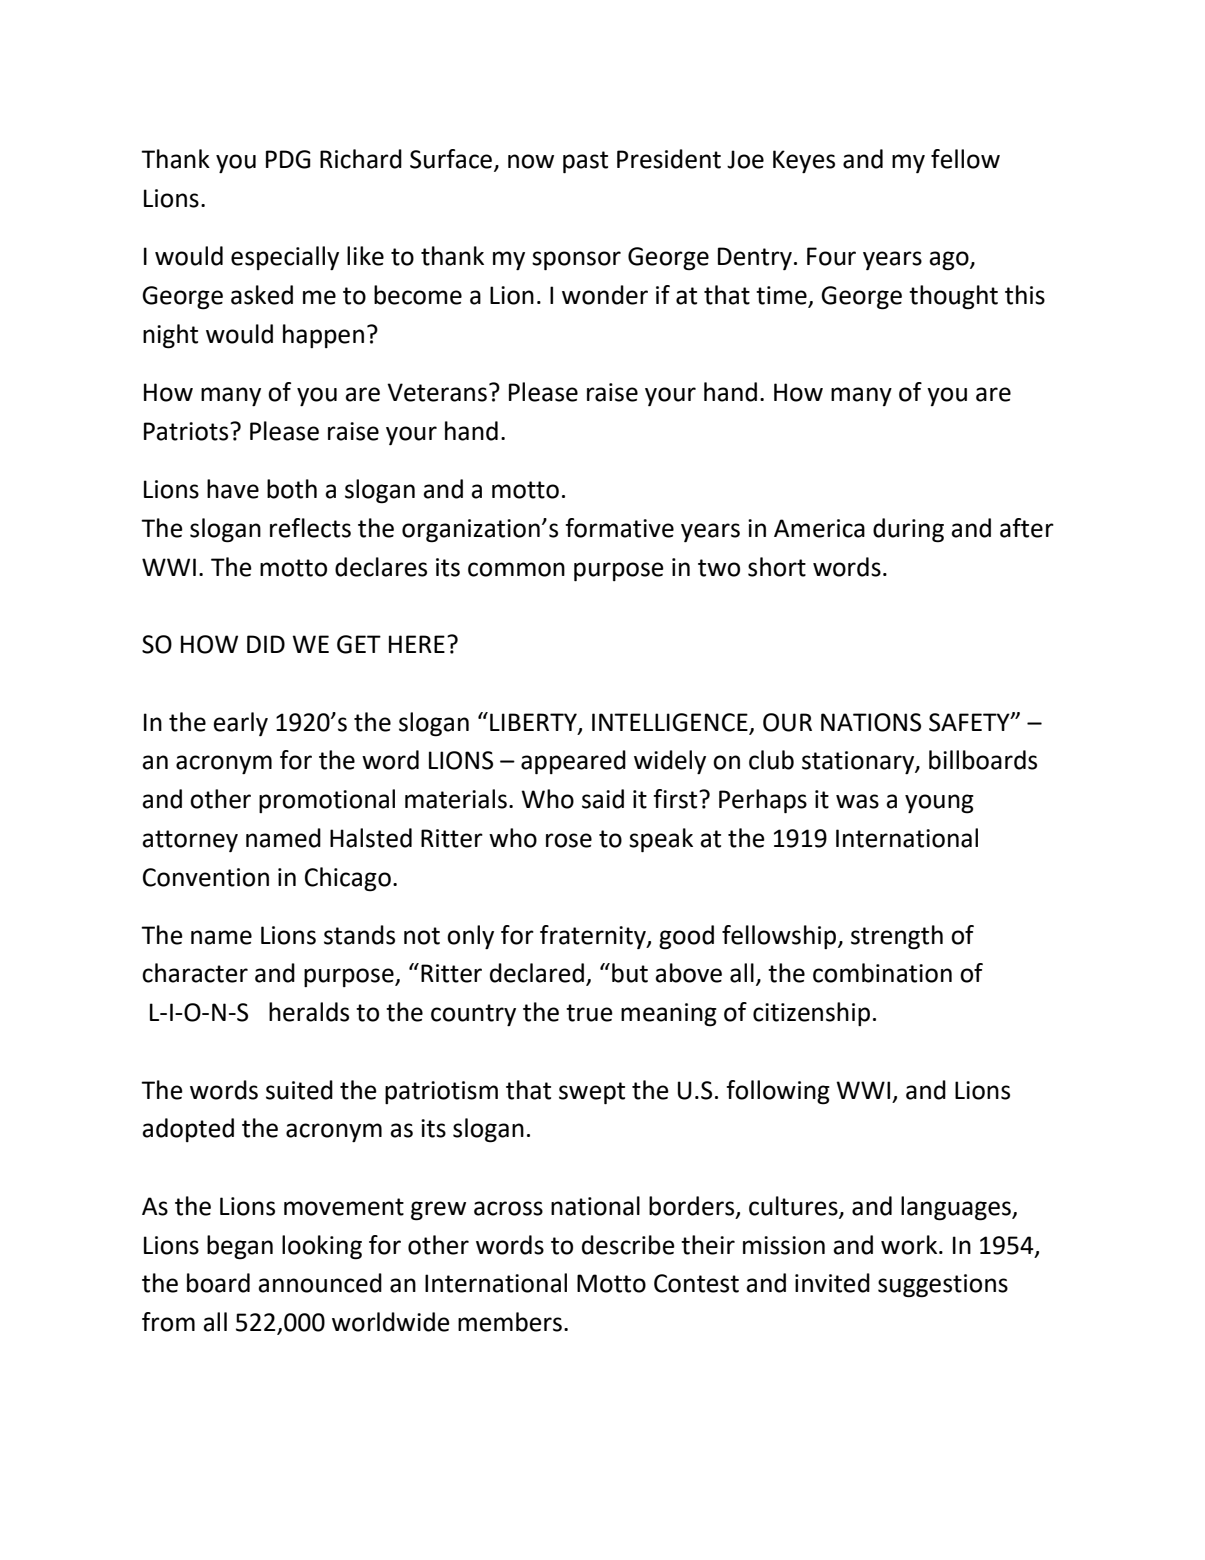 The width and height of the screenshot is (1205, 1560). Describe the element at coordinates (320, 1283) in the screenshot. I see `announced` at that location.
